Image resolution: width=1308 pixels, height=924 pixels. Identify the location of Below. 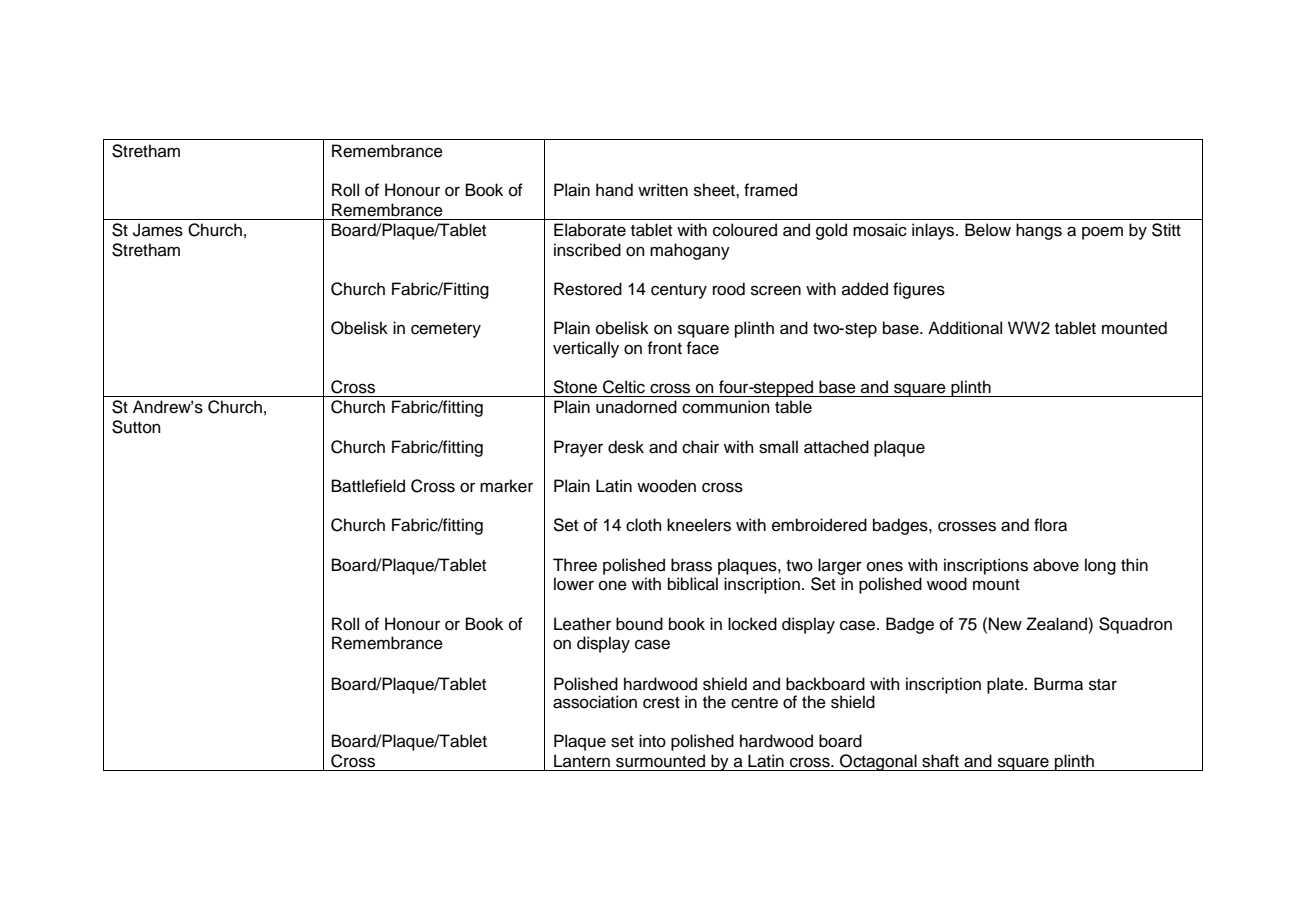
(988, 230).
